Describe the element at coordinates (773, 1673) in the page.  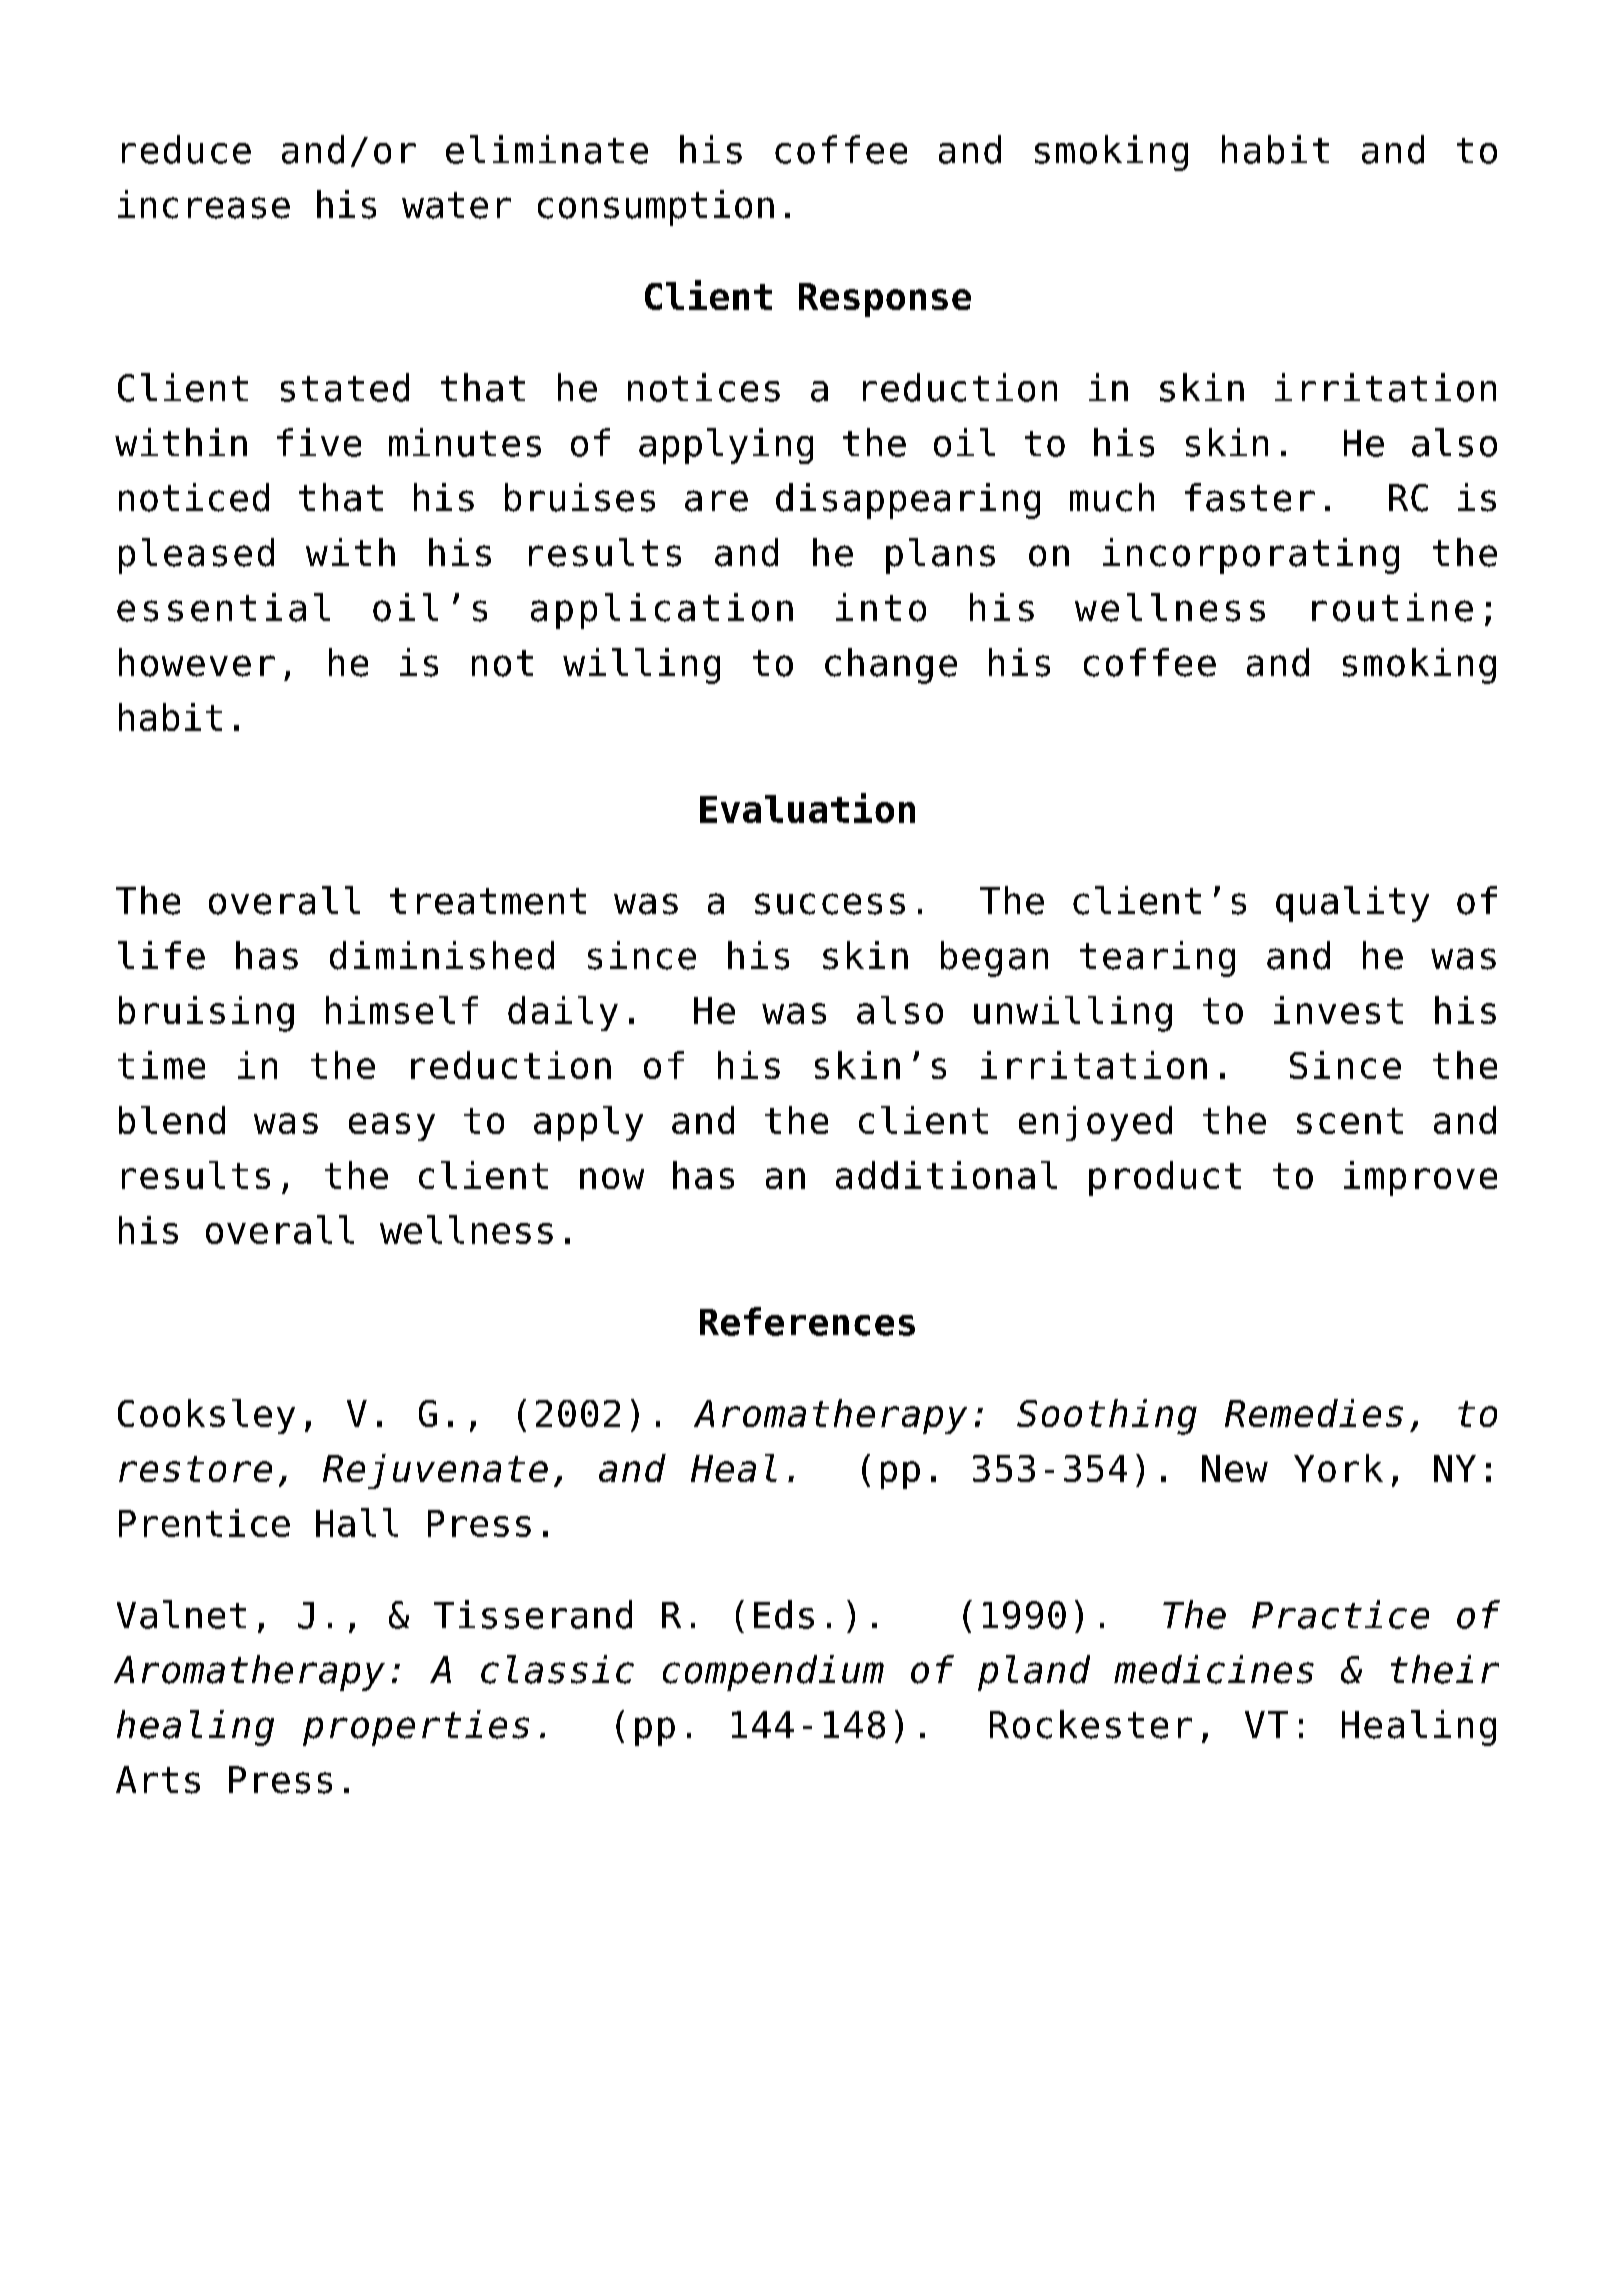
I see `compendium` at that location.
